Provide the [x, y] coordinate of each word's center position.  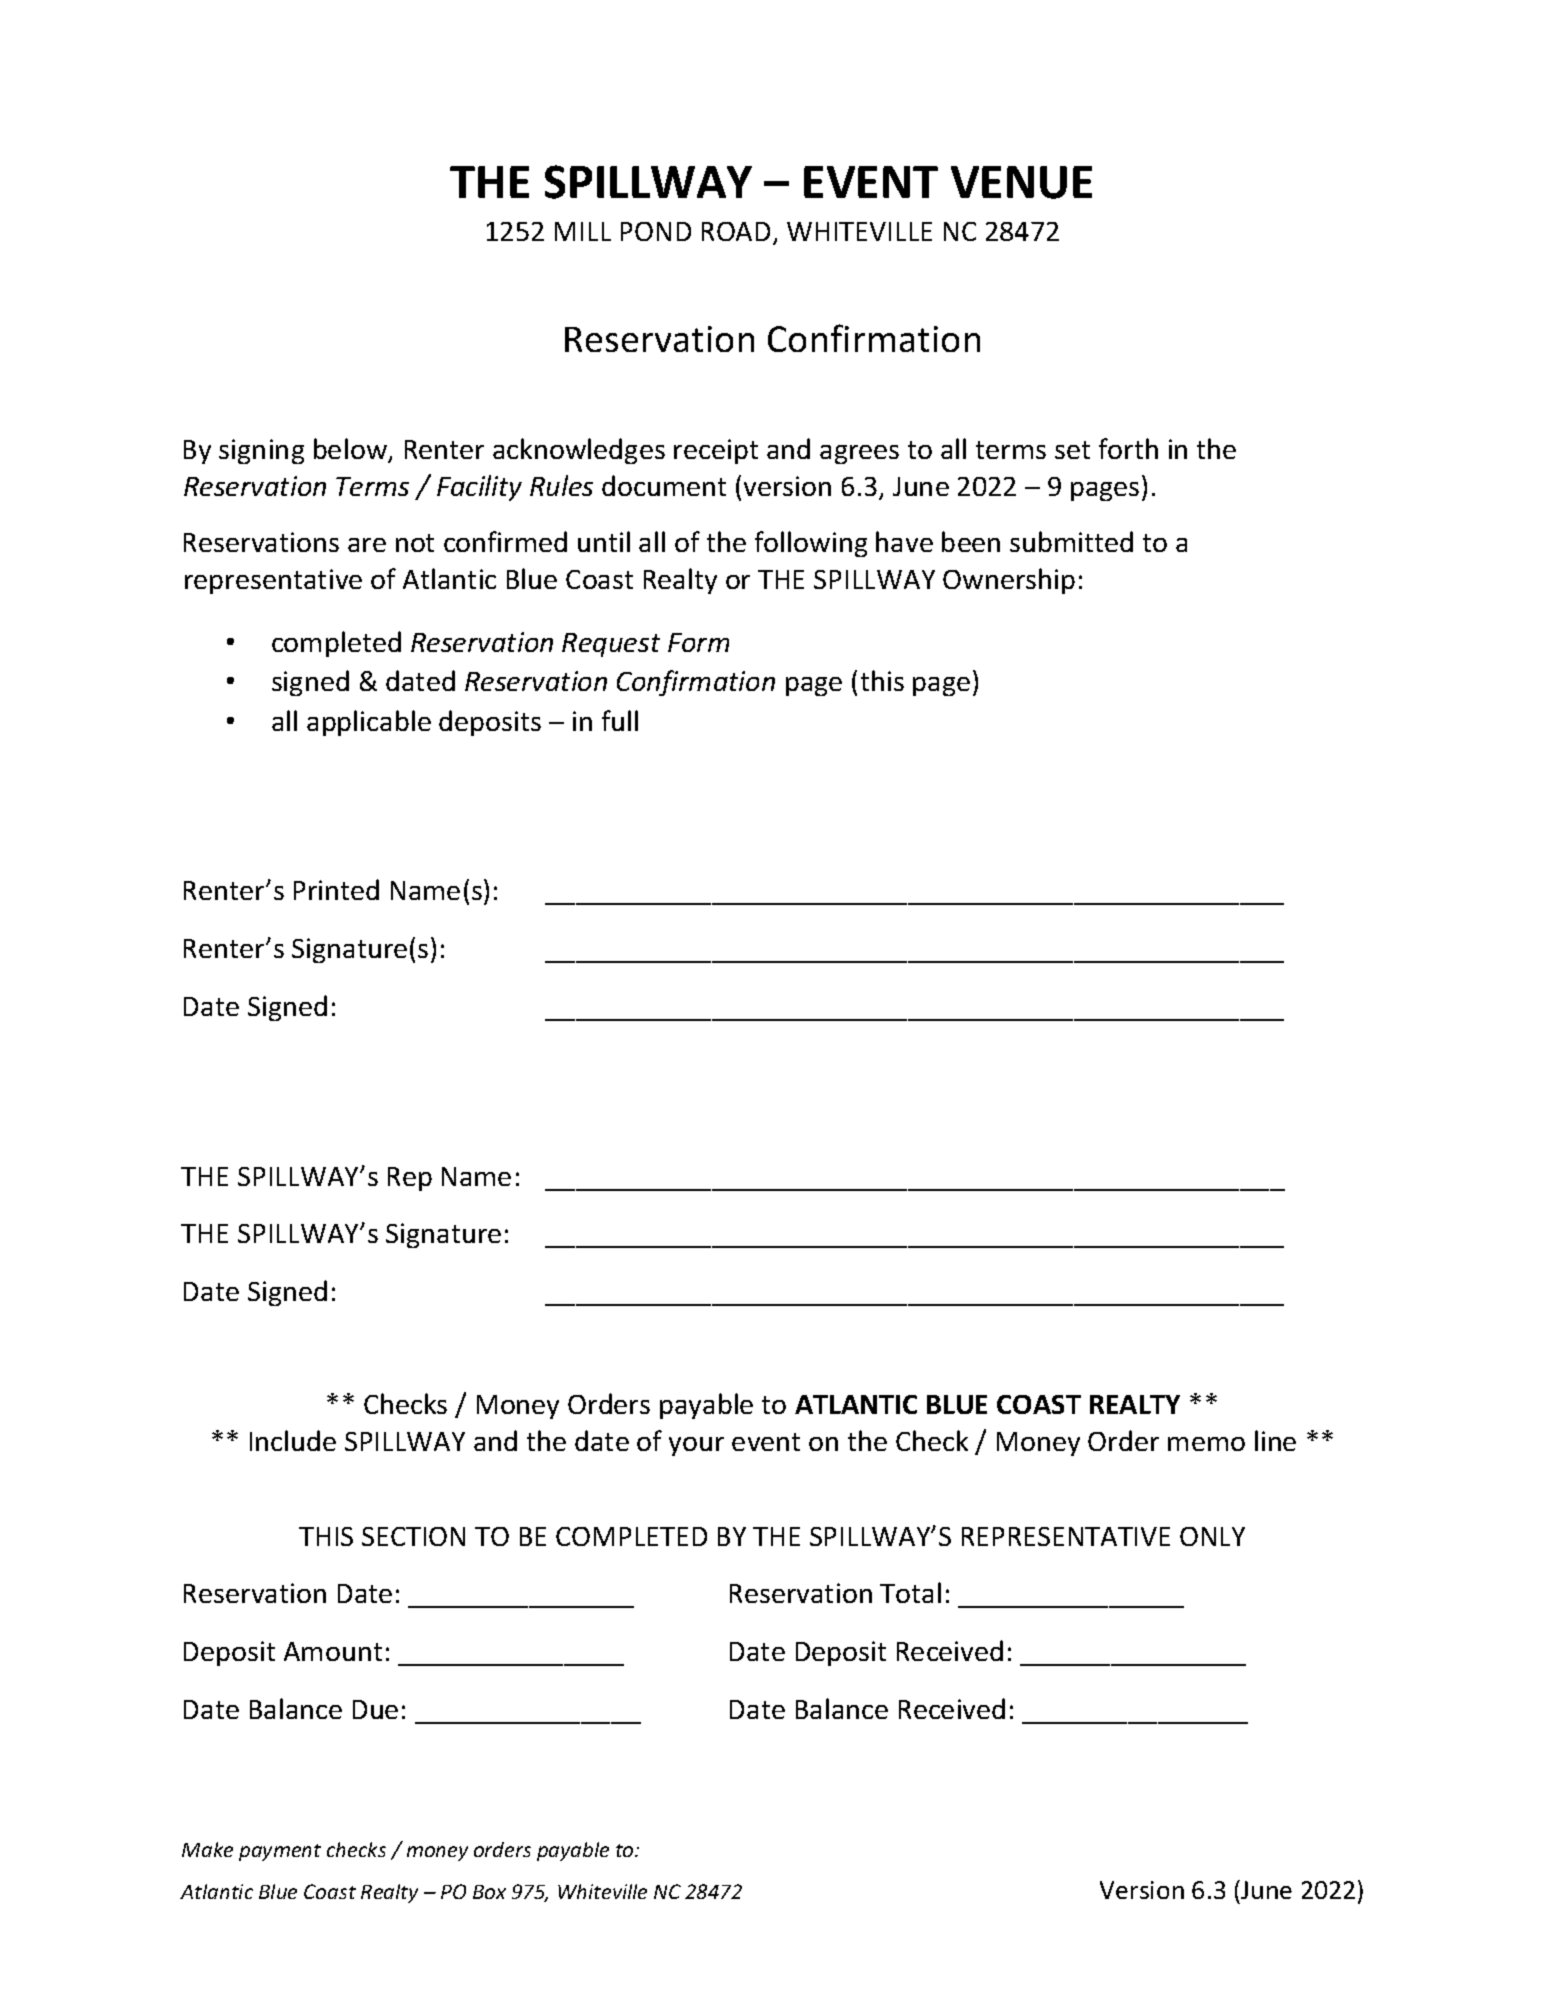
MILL [583, 231]
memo [1206, 1444]
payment [280, 1852]
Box [489, 1892]
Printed [336, 889]
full [620, 720]
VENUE [1021, 182]
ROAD [736, 231]
